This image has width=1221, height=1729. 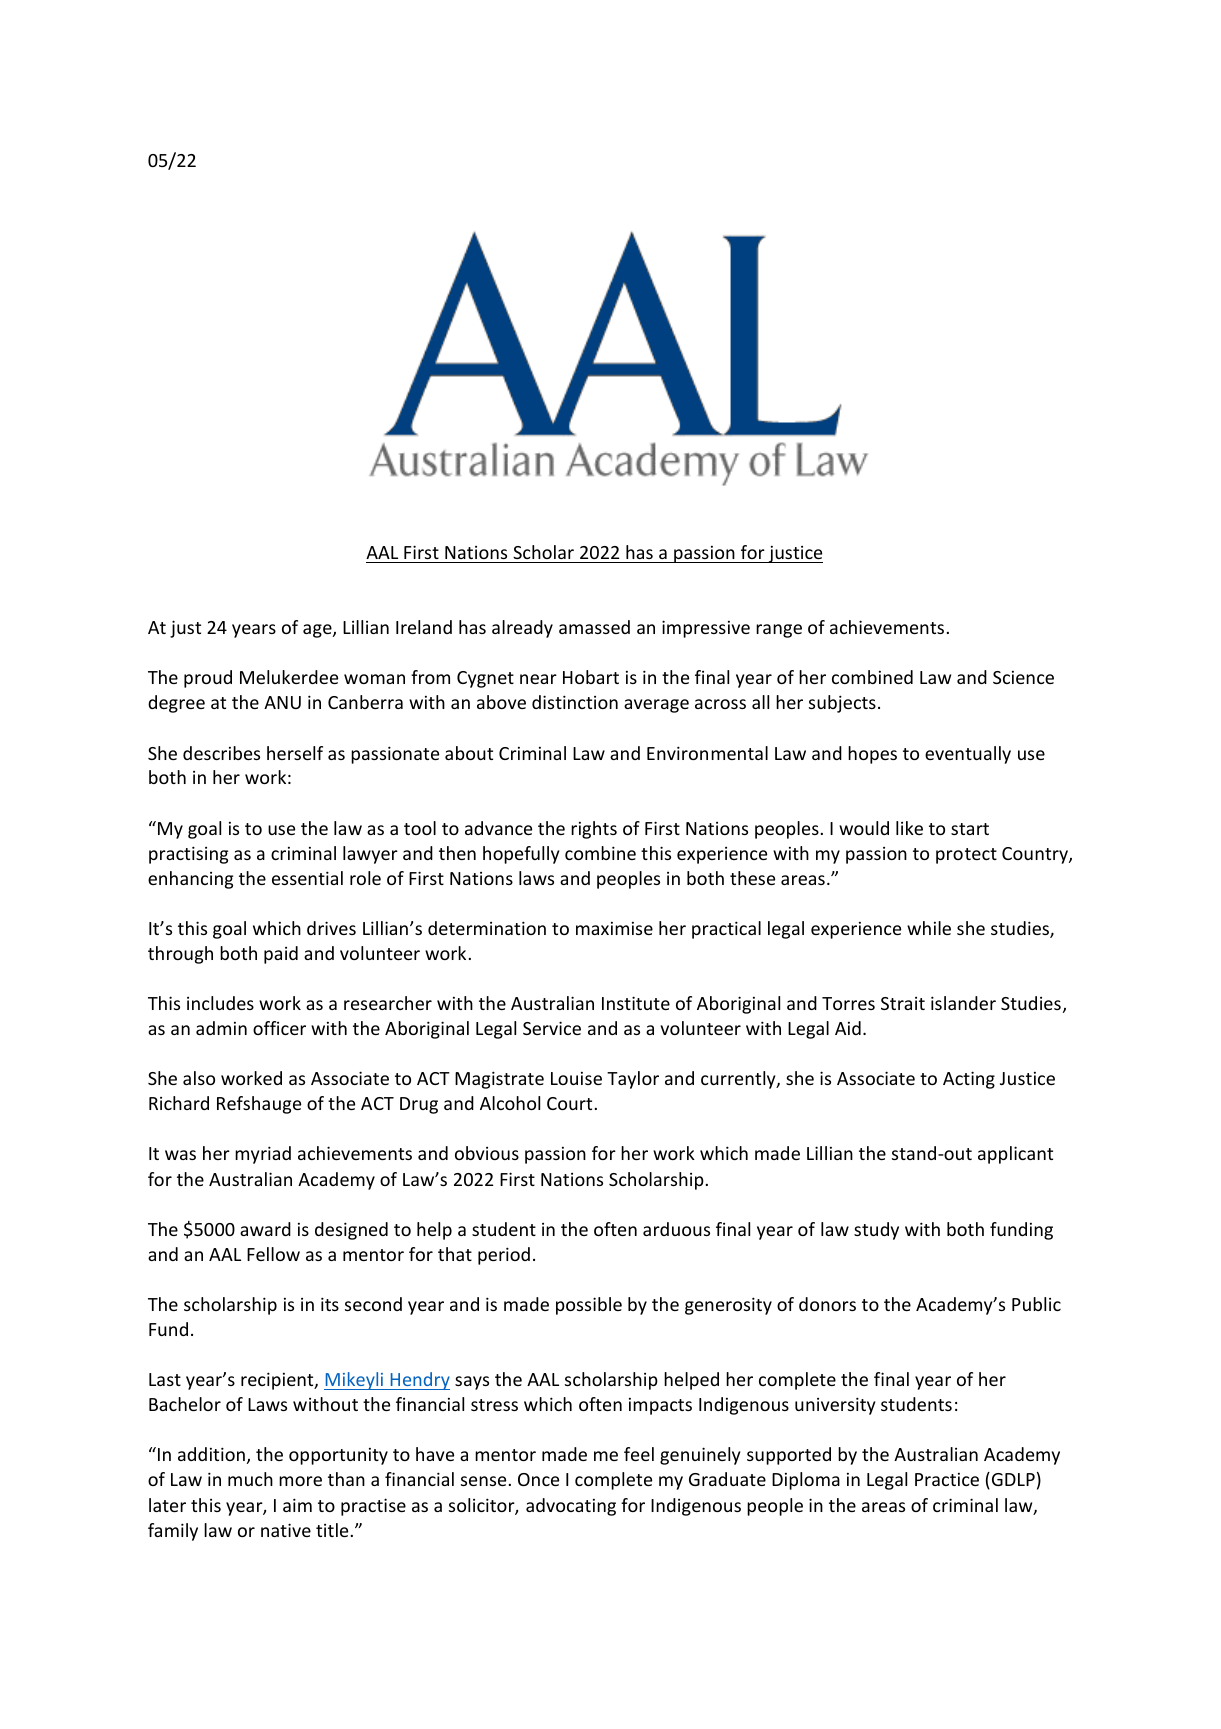 I want to click on award, so click(x=265, y=1229).
